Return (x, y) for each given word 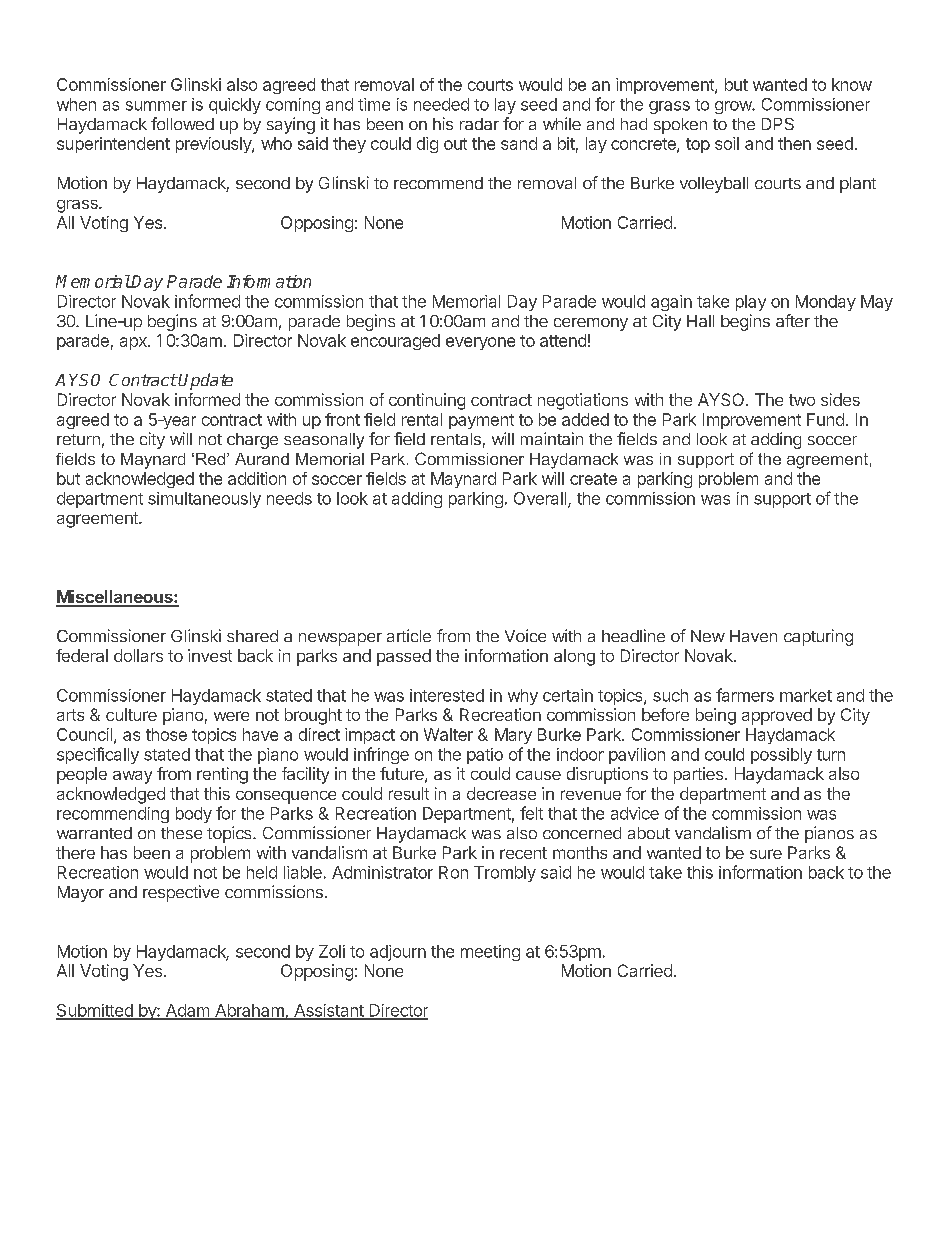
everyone (480, 343)
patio (485, 756)
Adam (187, 1011)
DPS (778, 124)
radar (479, 124)
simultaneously (204, 500)
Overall (541, 499)
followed (182, 123)
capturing (818, 637)
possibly (781, 756)
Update (205, 381)
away (132, 777)
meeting (490, 953)
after (793, 320)
